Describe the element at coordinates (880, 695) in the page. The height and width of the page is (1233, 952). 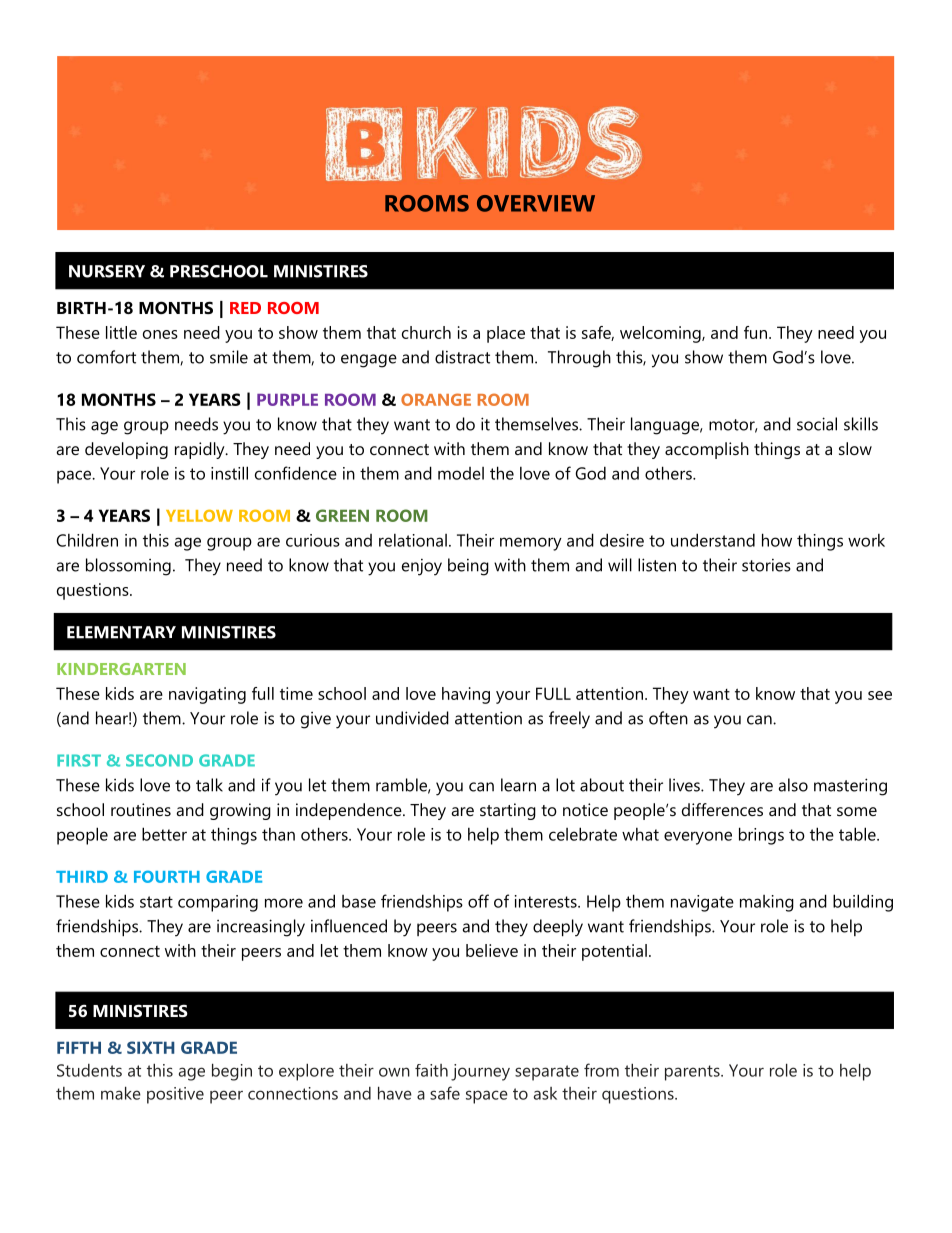
I see `see` at that location.
